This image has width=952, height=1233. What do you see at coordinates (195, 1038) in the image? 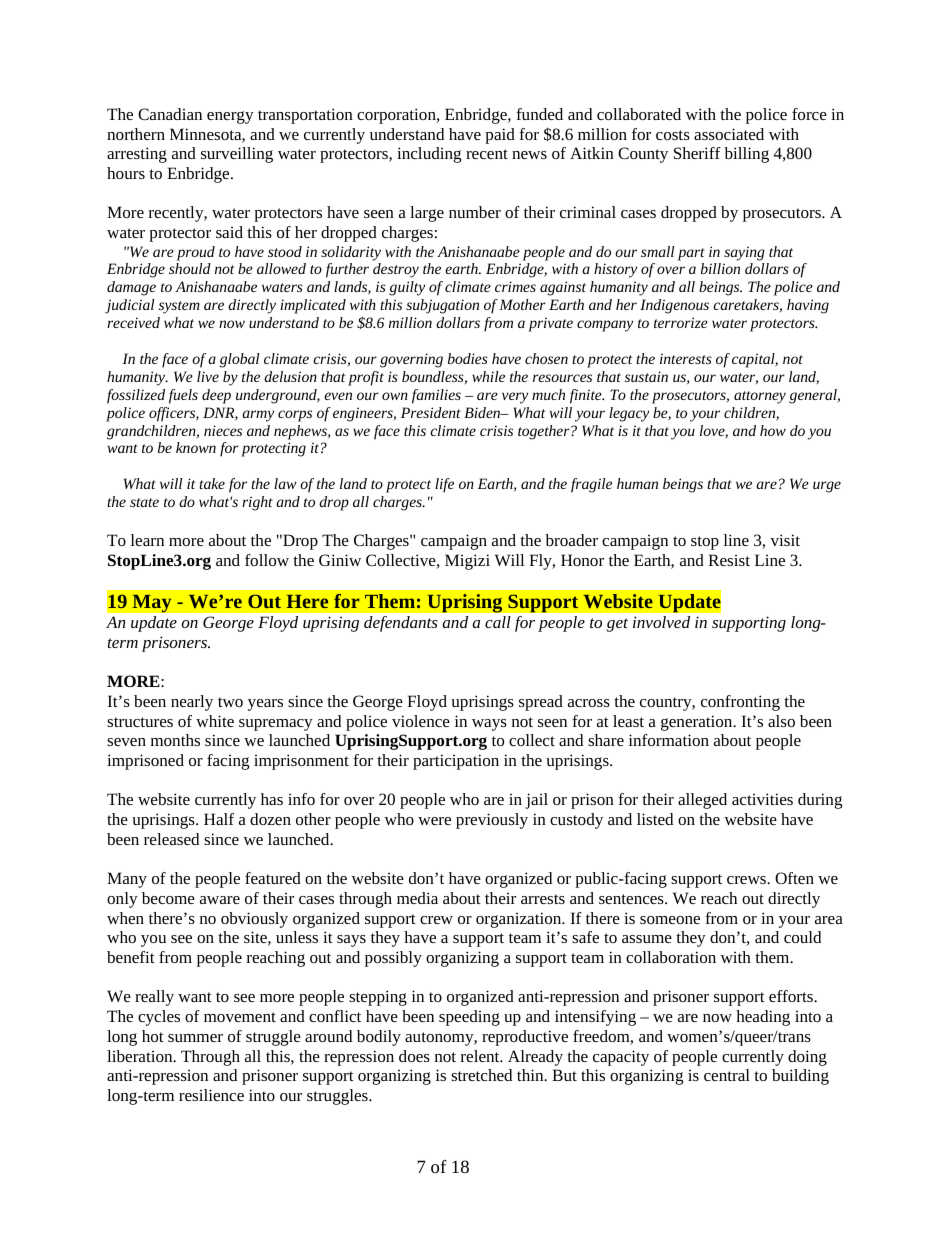
I see `summer` at bounding box center [195, 1038].
